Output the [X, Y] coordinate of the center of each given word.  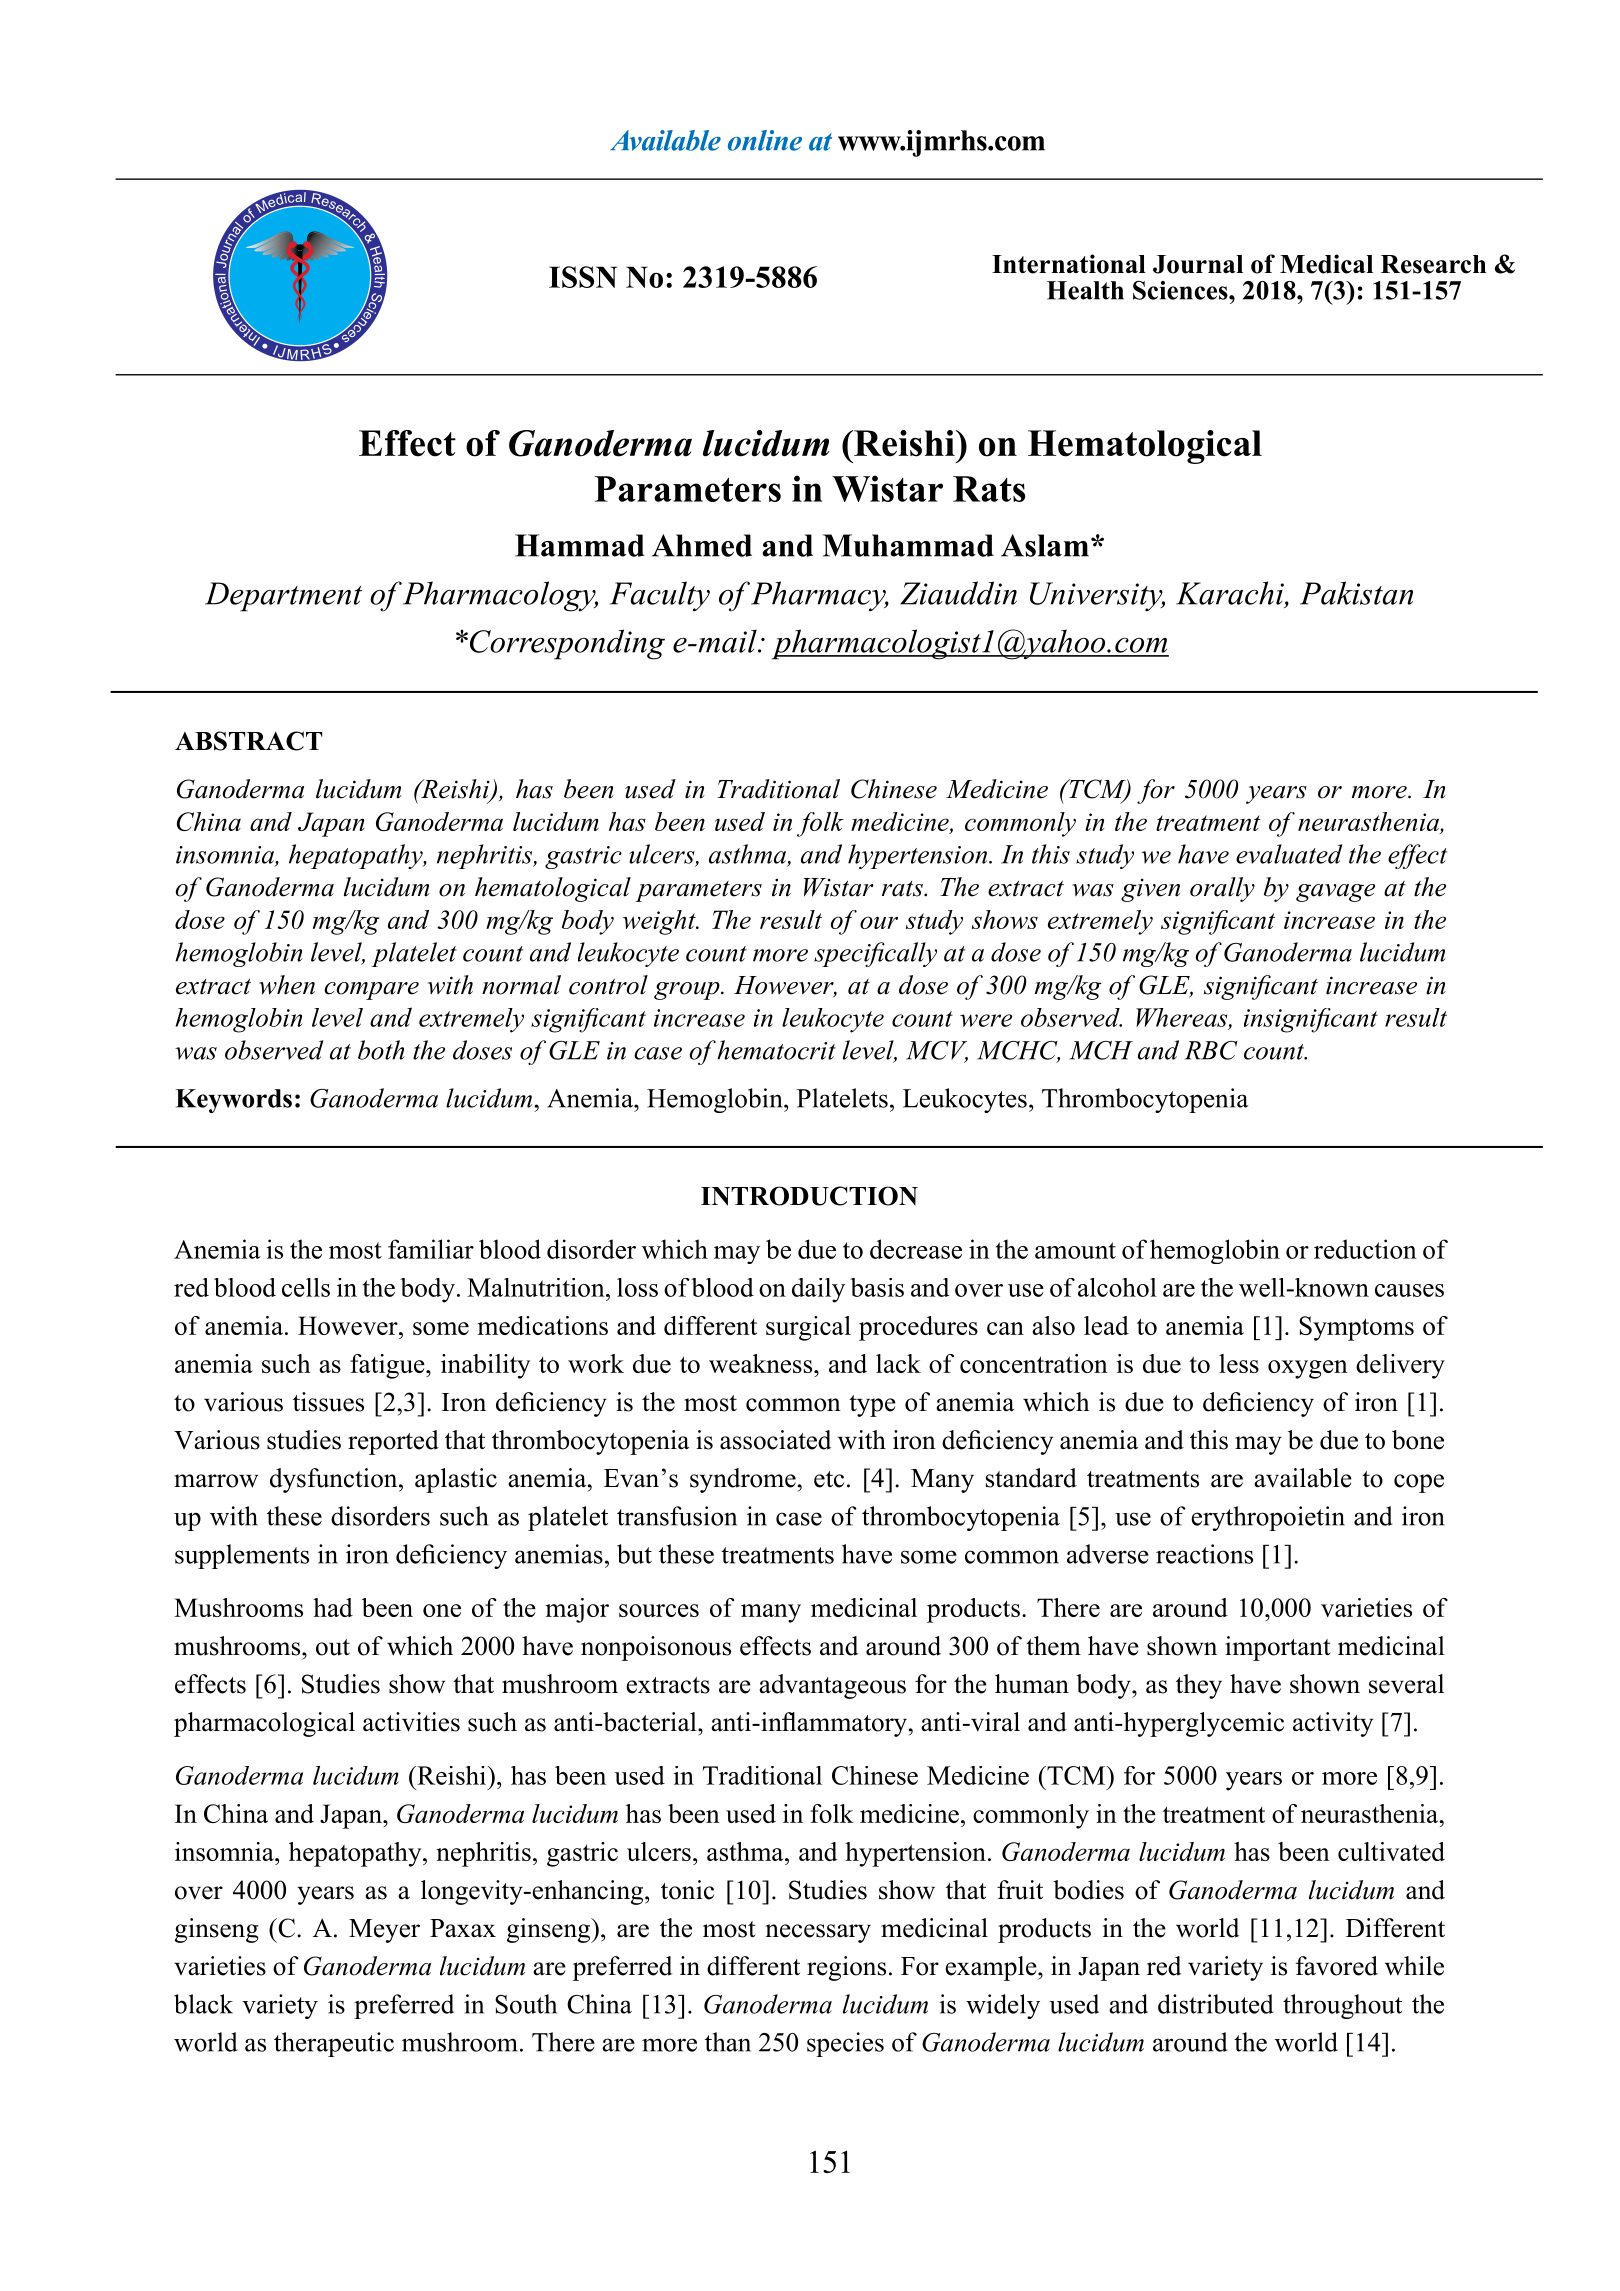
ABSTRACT [248, 741]
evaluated [1289, 854]
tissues [328, 1402]
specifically [875, 954]
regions [846, 1968]
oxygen [1308, 1369]
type [872, 1406]
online [765, 140]
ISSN [583, 277]
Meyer [384, 1931]
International [1069, 264]
